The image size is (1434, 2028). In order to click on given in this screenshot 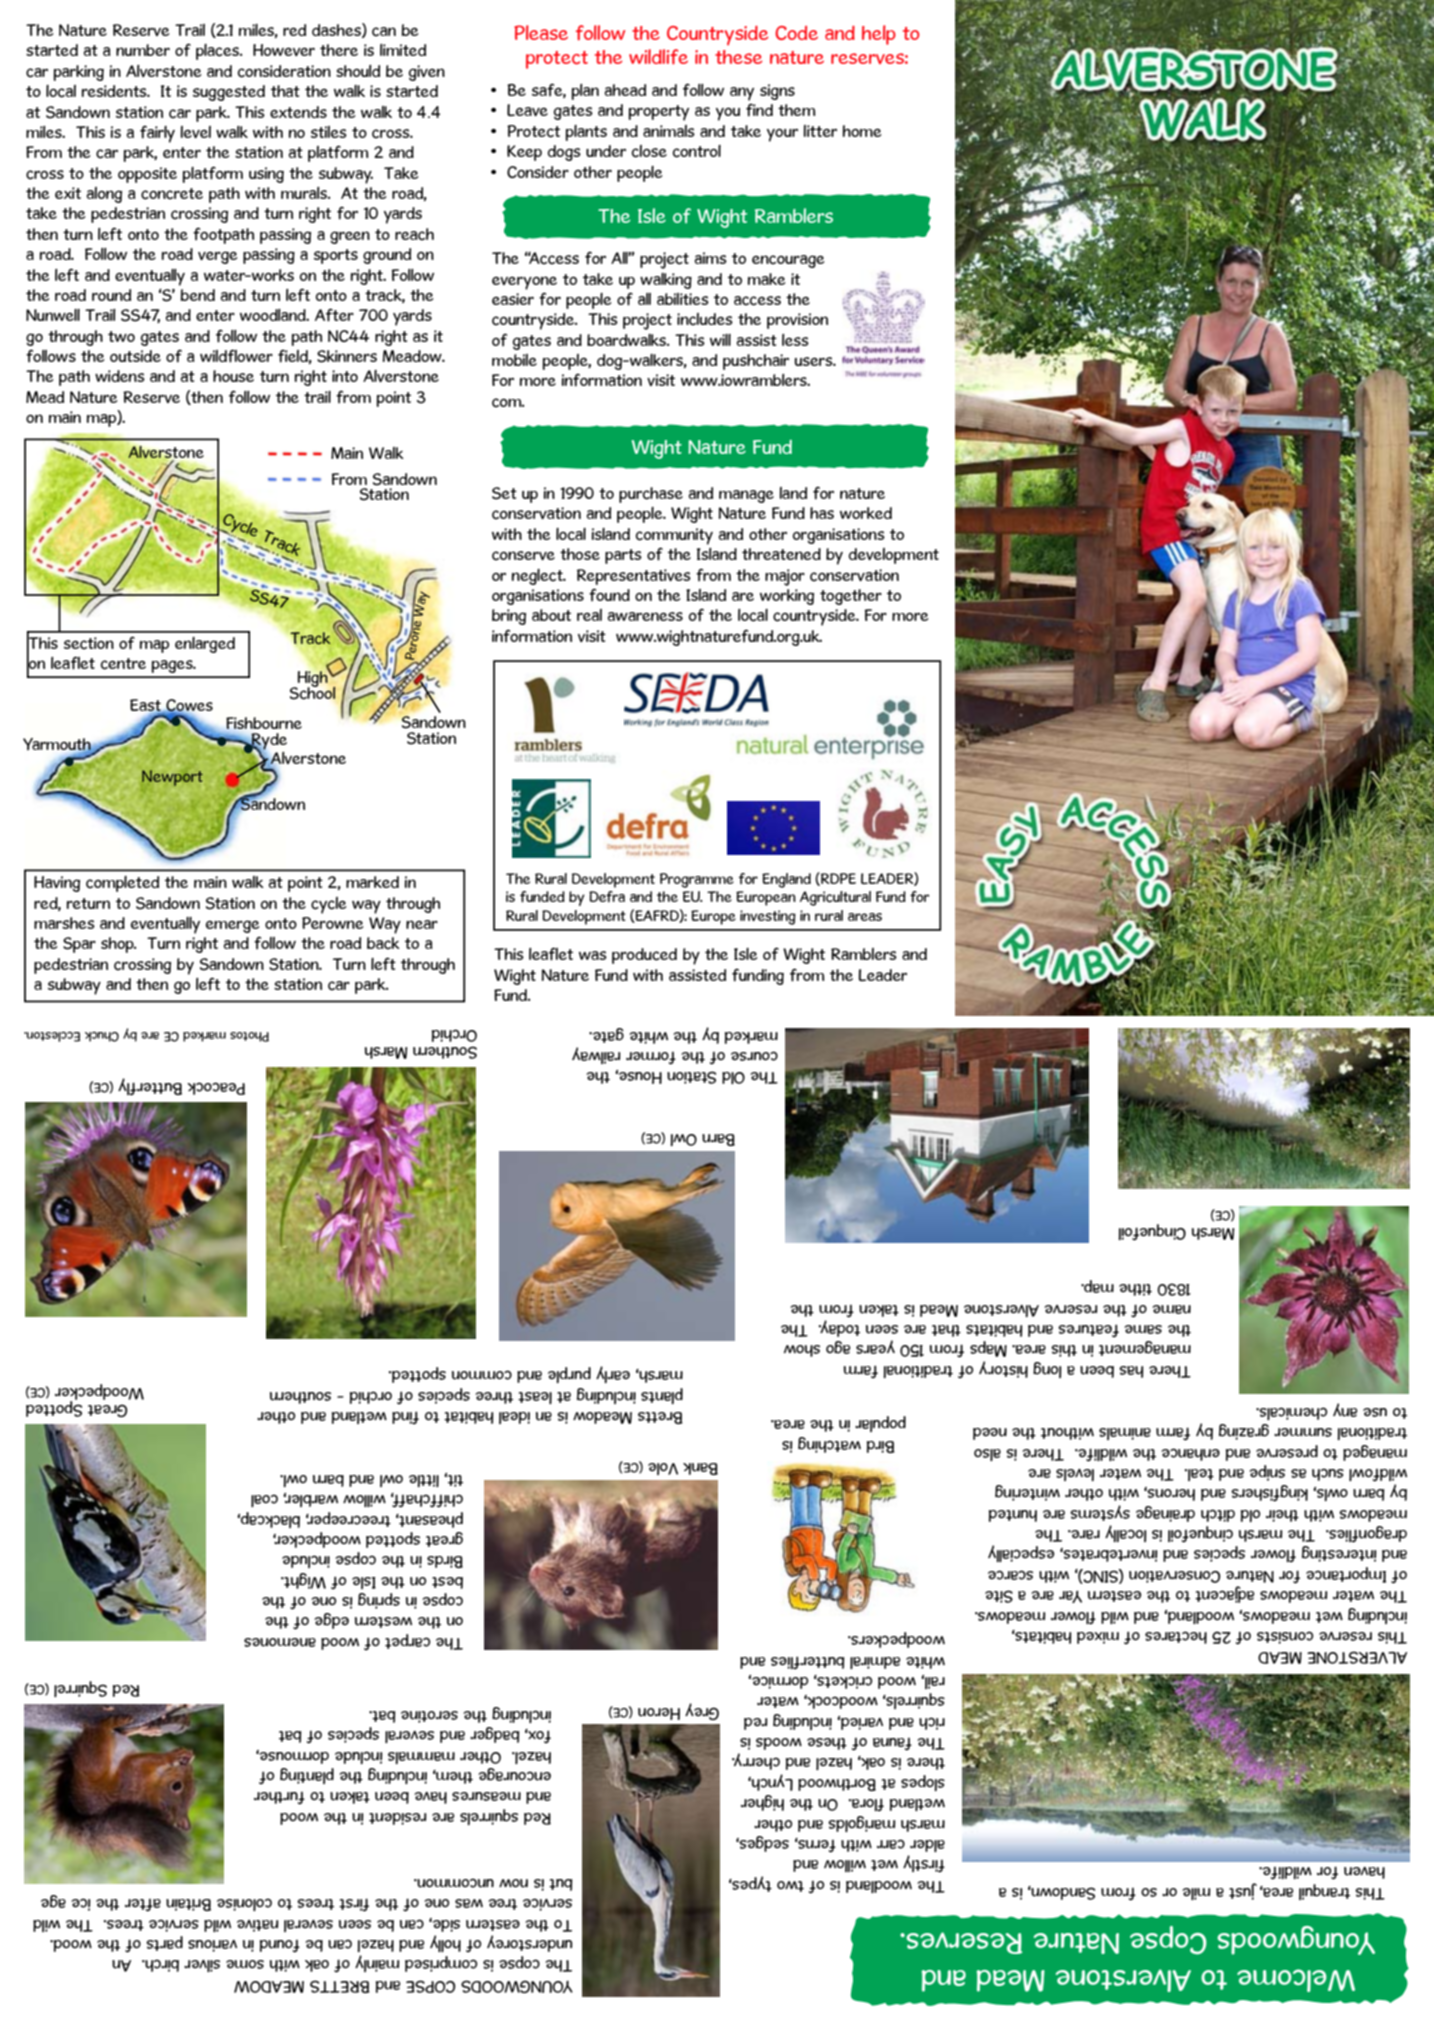, I will do `click(427, 73)`.
